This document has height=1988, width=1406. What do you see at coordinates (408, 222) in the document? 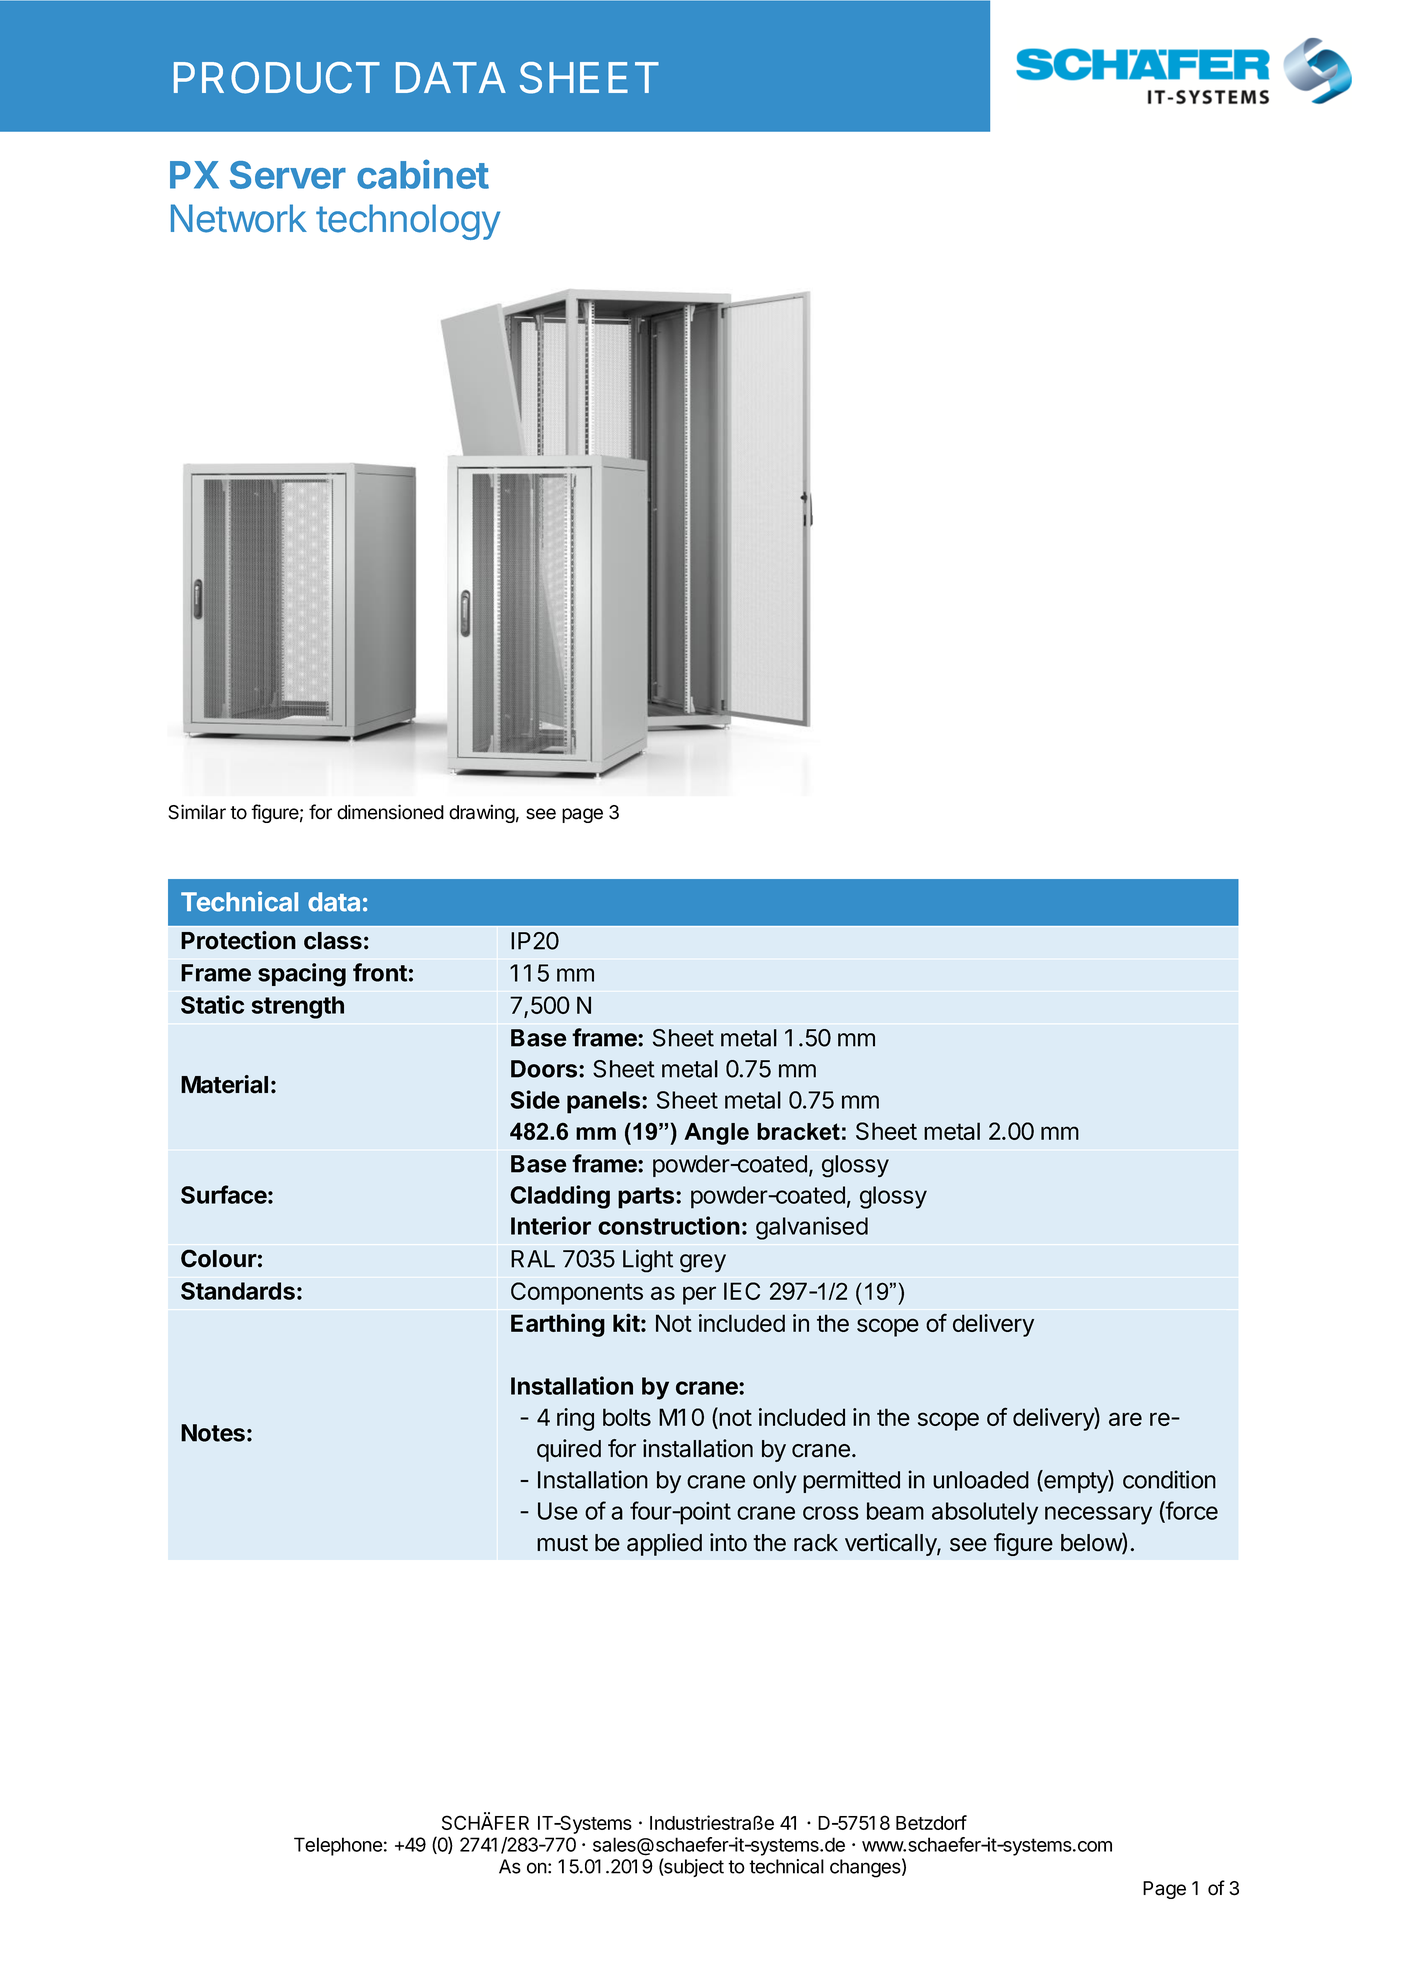
I see `technology` at bounding box center [408, 222].
